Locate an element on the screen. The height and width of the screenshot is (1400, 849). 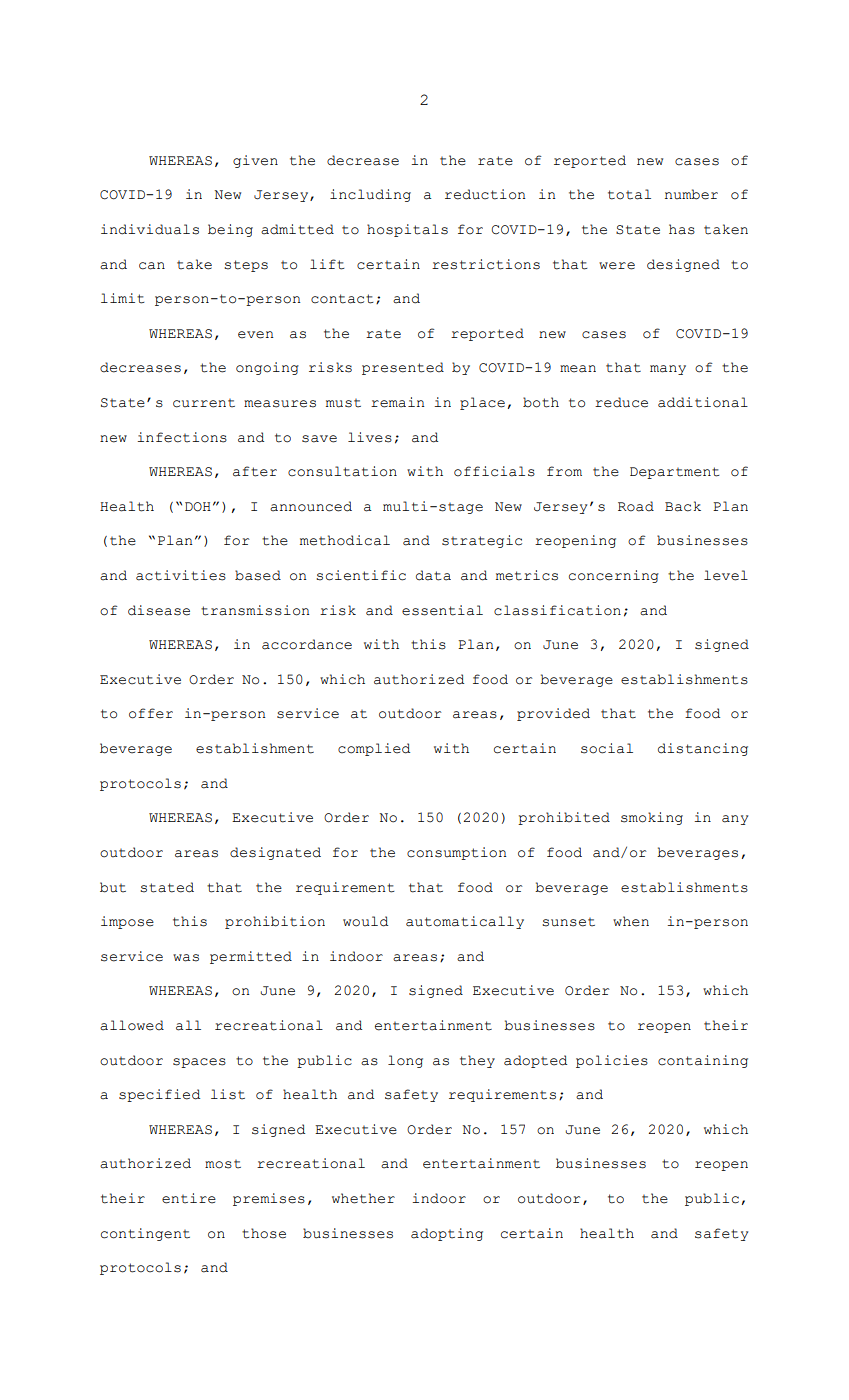
individuals is located at coordinates (150, 229).
